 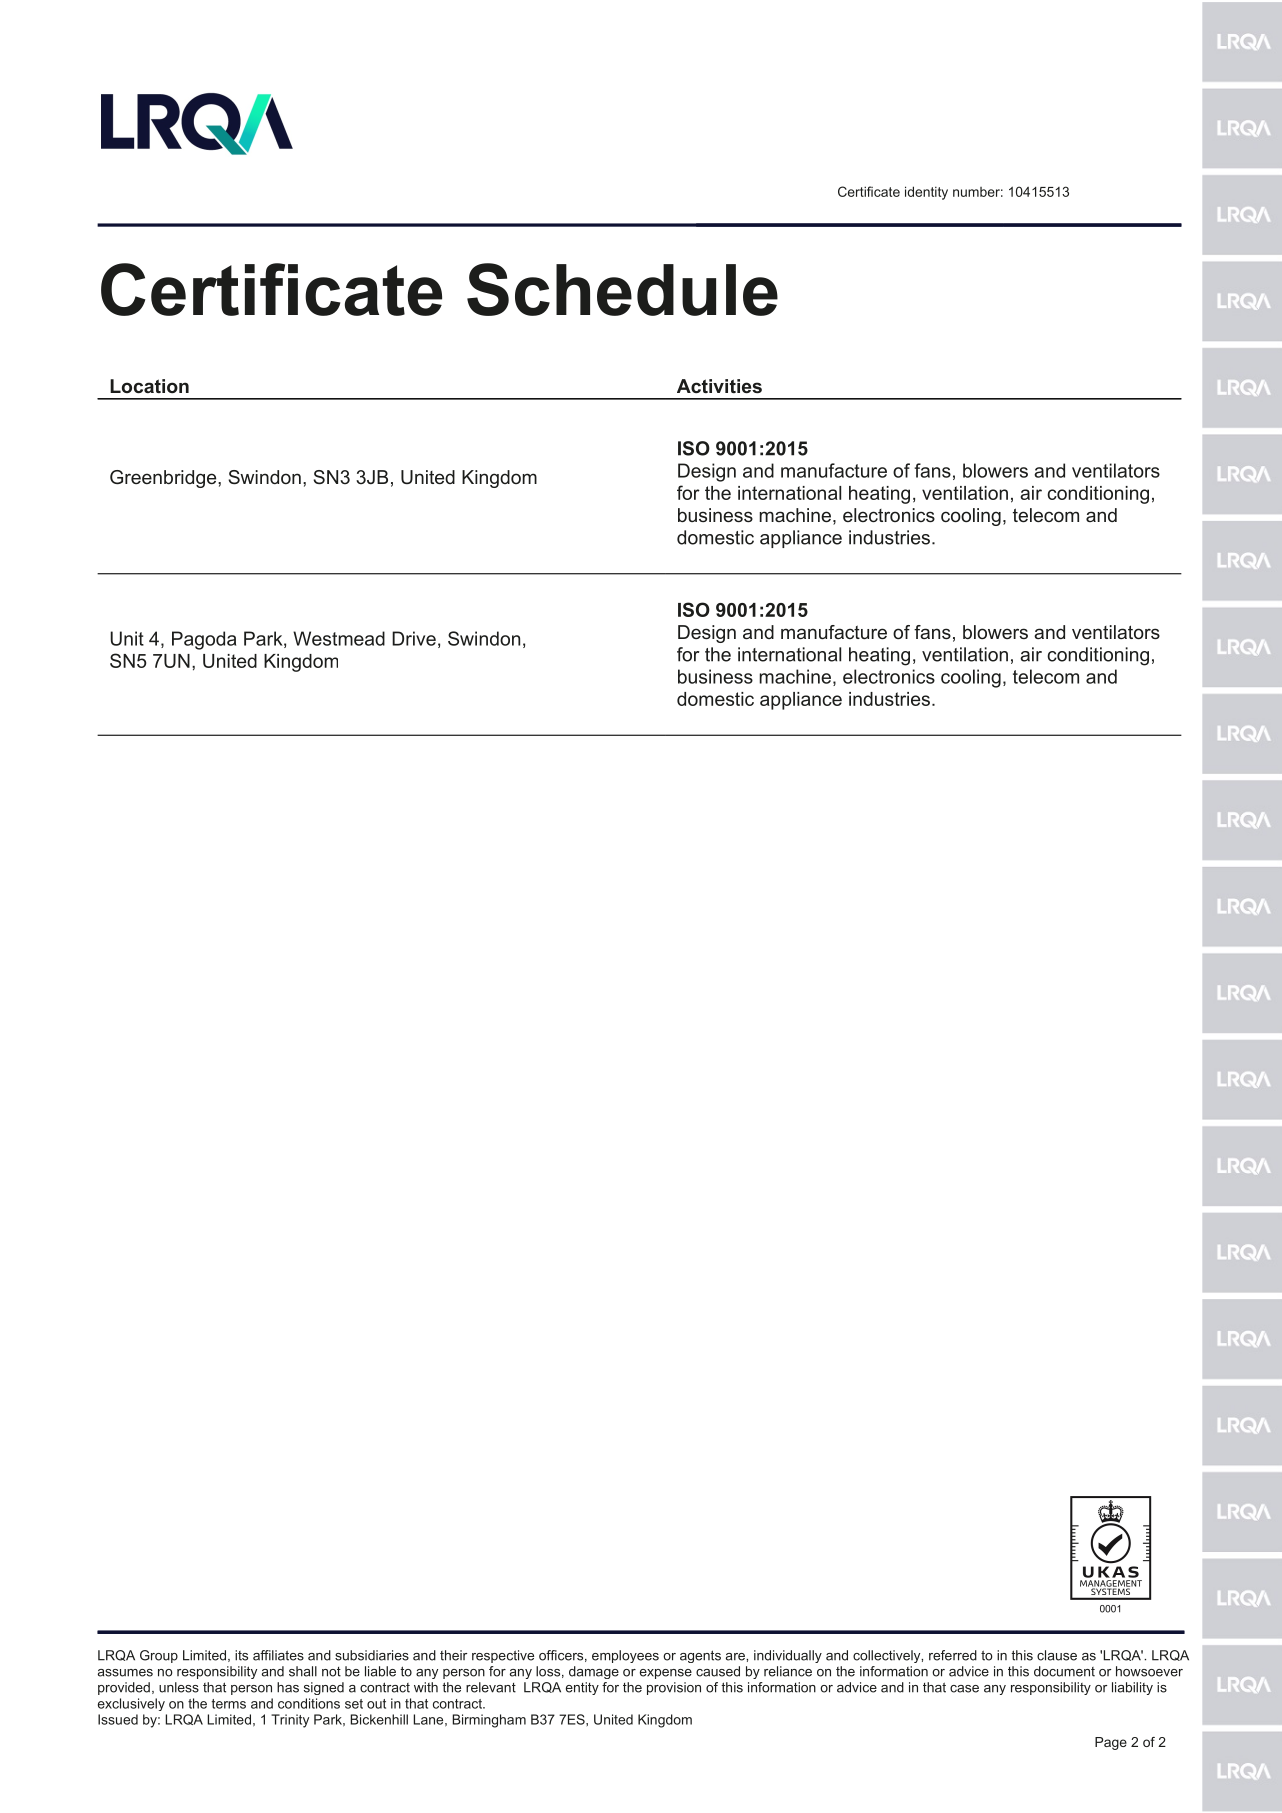 What do you see at coordinates (622, 289) in the screenshot?
I see `Schedule` at bounding box center [622, 289].
